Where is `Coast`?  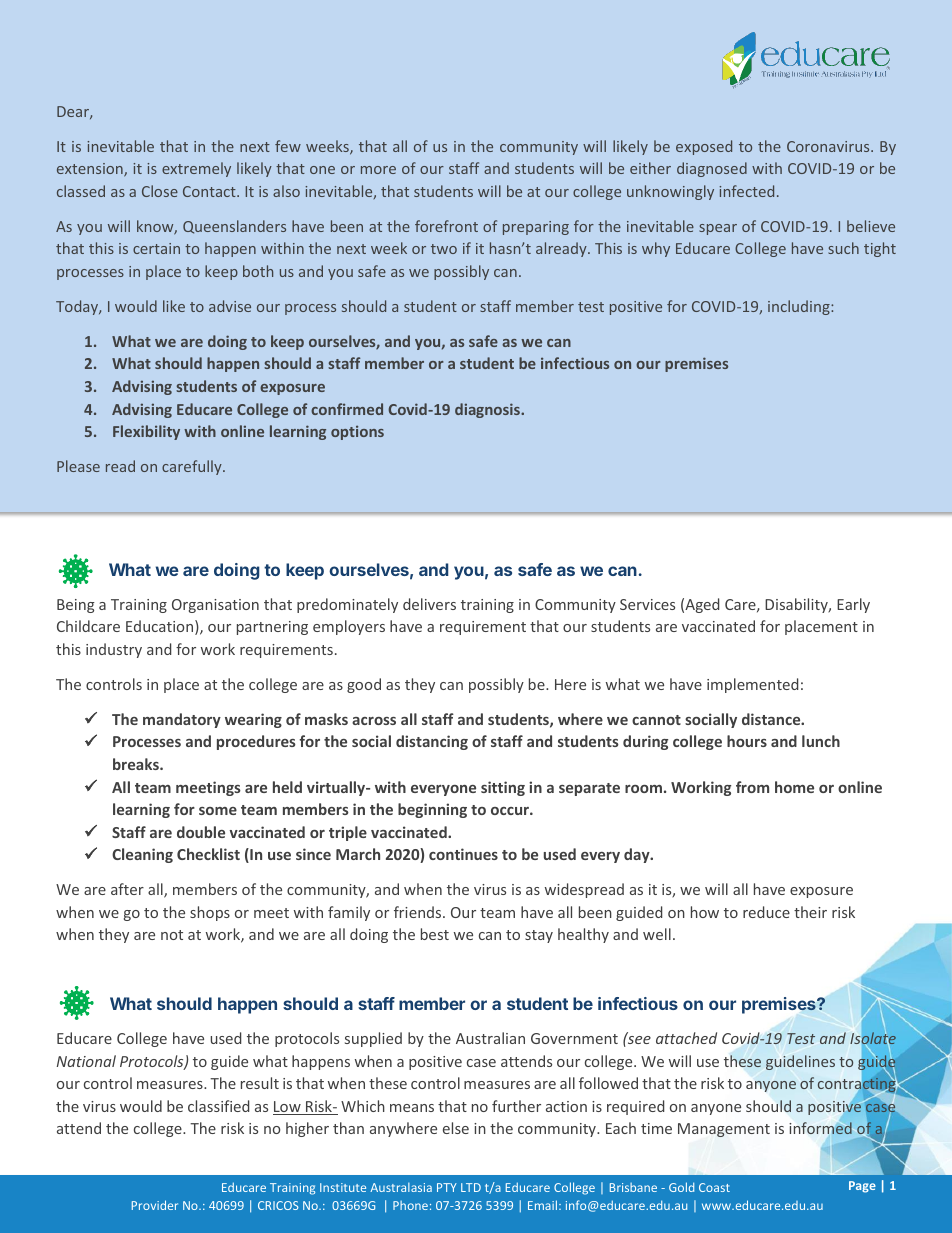 Coast is located at coordinates (714, 1187).
